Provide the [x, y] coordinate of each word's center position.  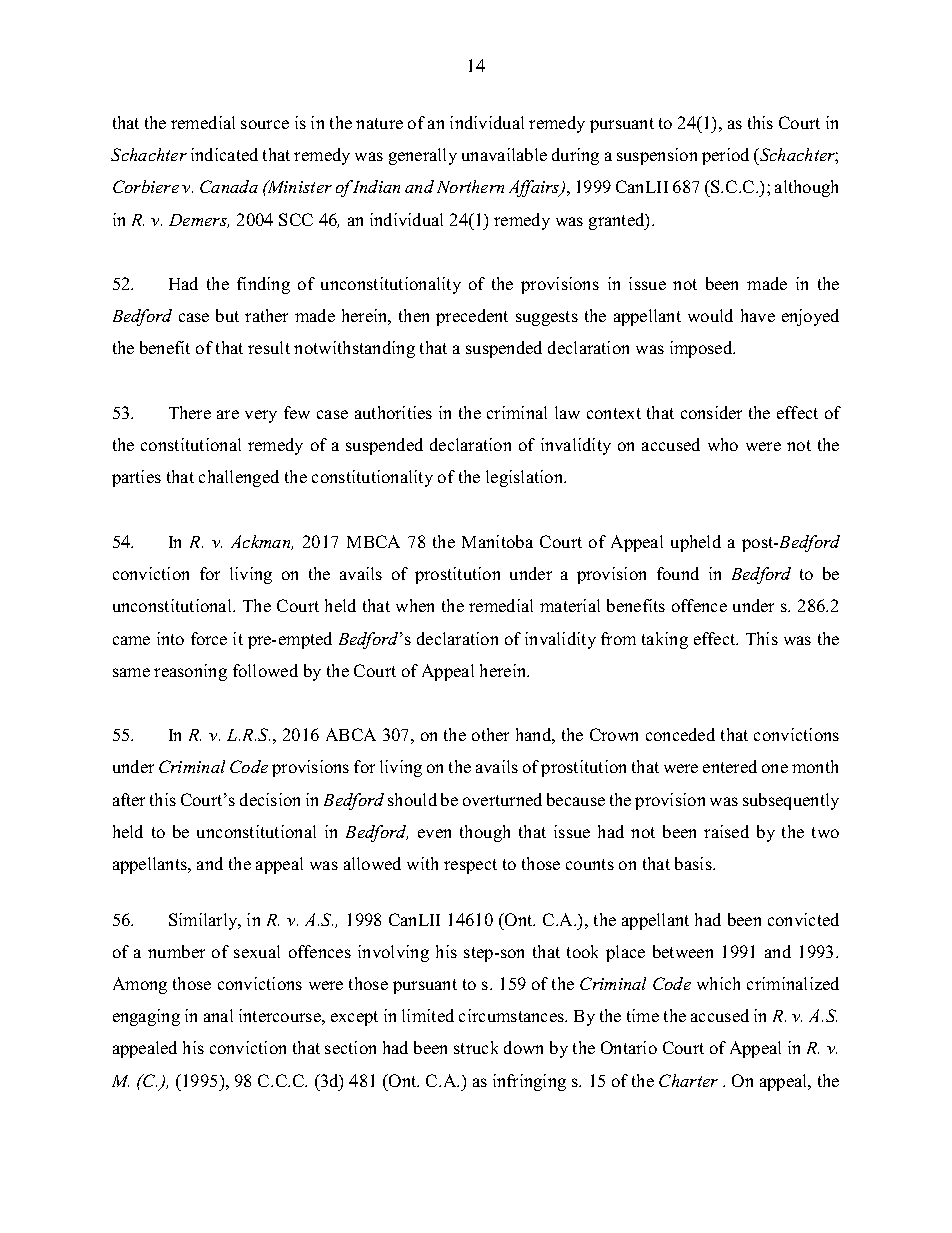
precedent [472, 317]
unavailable [504, 154]
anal [218, 1015]
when [415, 605]
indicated [224, 154]
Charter [688, 1080]
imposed [702, 349]
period [725, 156]
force [209, 638]
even [434, 833]
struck [476, 1047]
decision [270, 799]
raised [726, 831]
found [678, 573]
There [190, 412]
